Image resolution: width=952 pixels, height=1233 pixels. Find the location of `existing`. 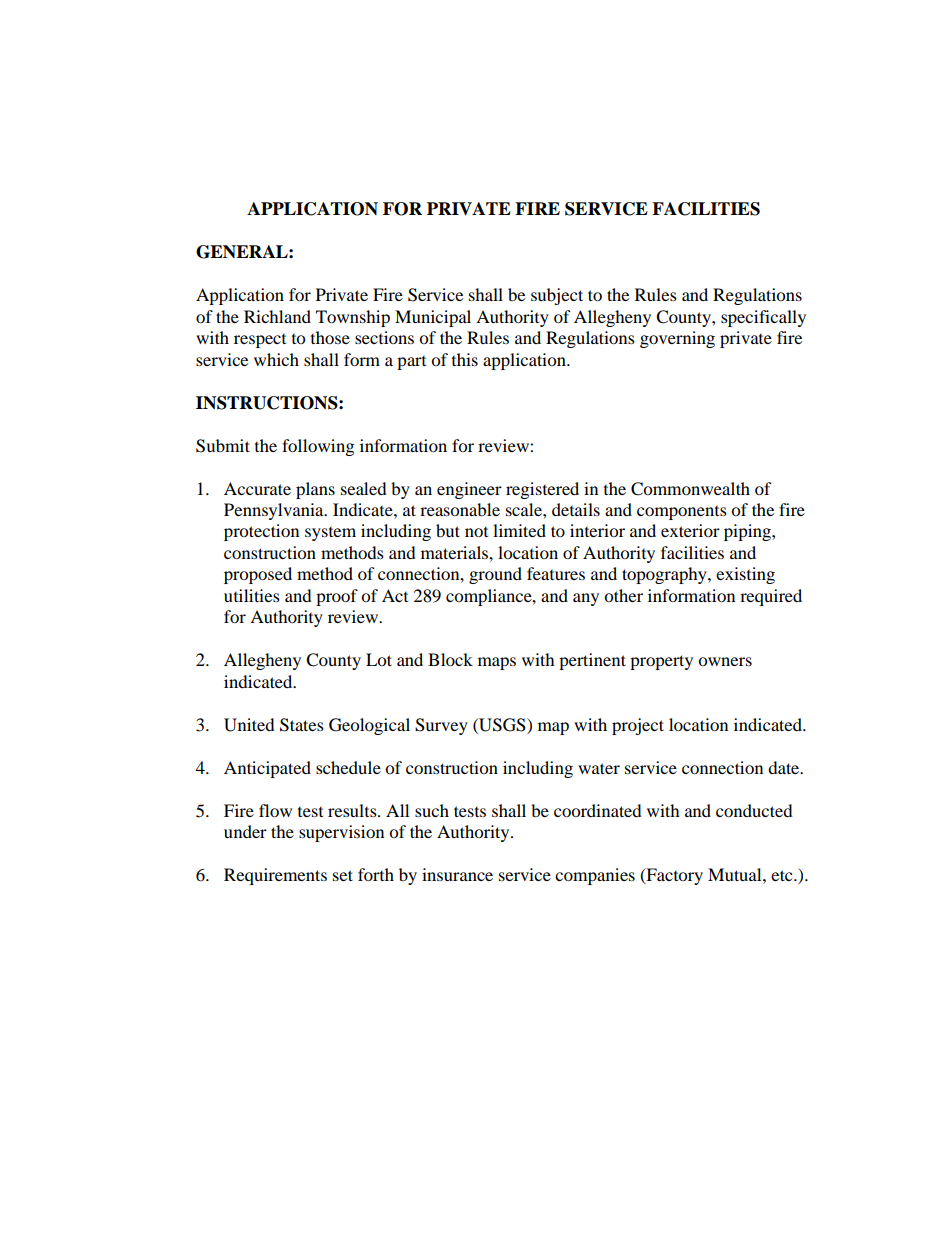

existing is located at coordinates (745, 575).
